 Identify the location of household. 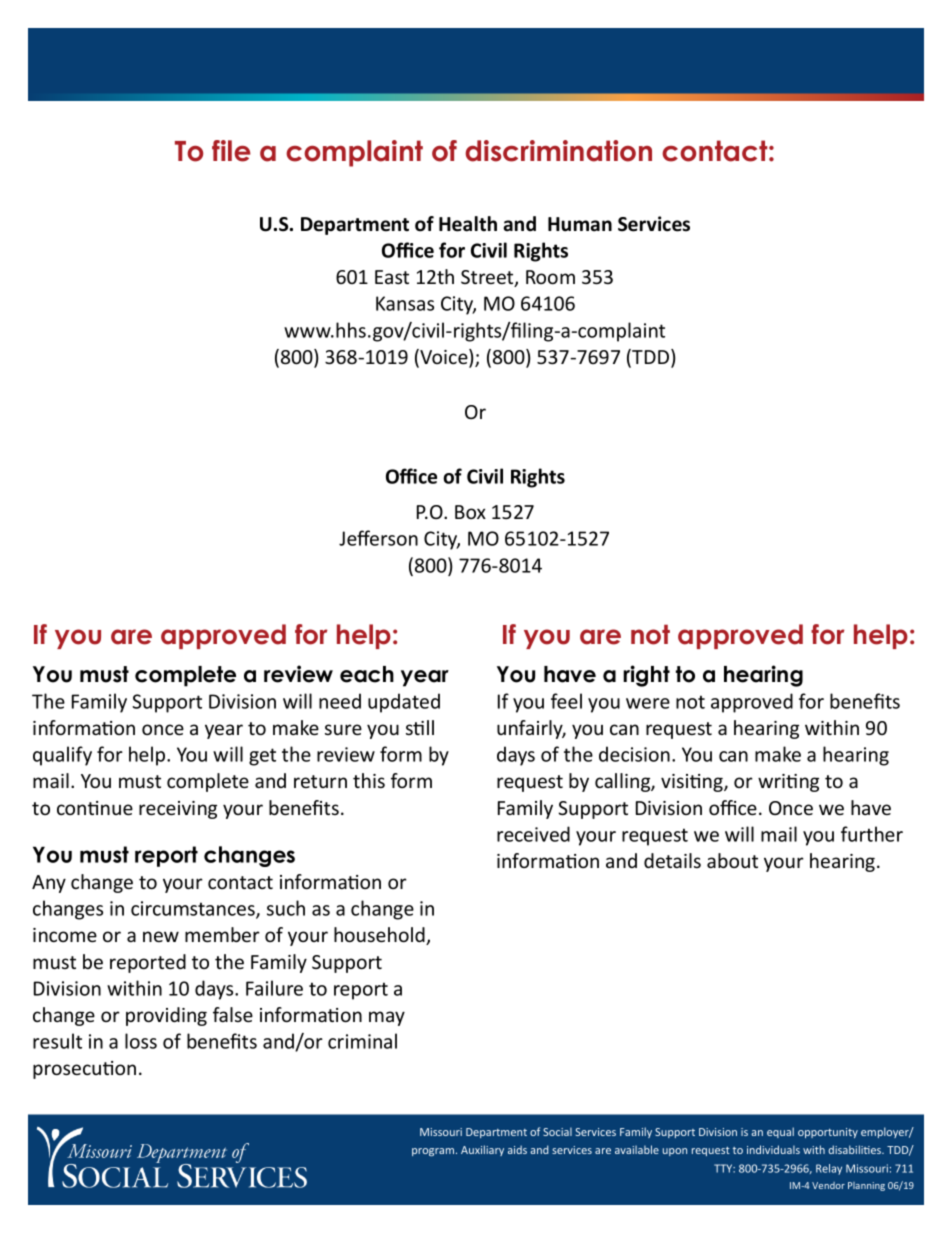
(380, 936).
